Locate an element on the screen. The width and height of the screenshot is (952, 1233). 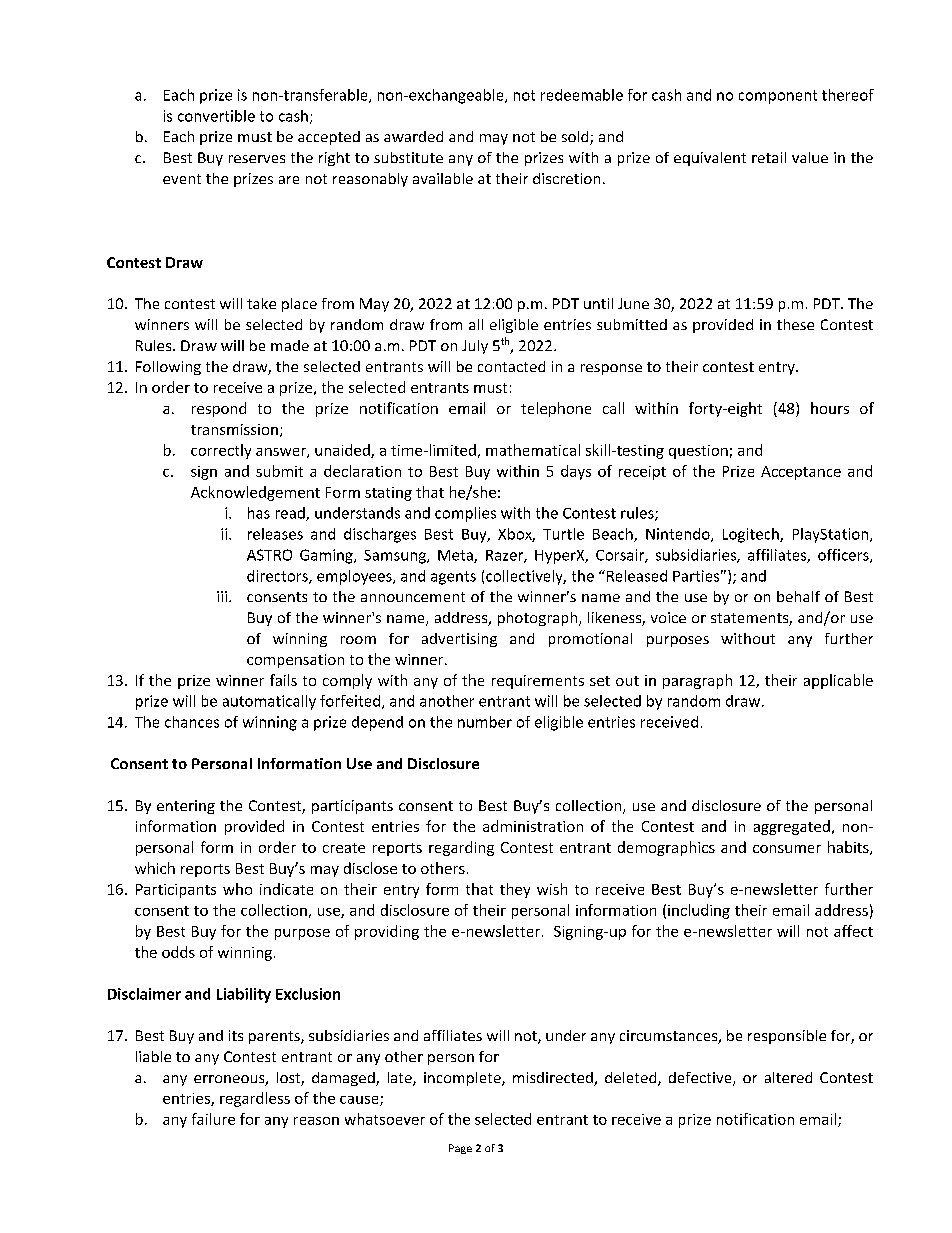
convertible is located at coordinates (216, 116).
